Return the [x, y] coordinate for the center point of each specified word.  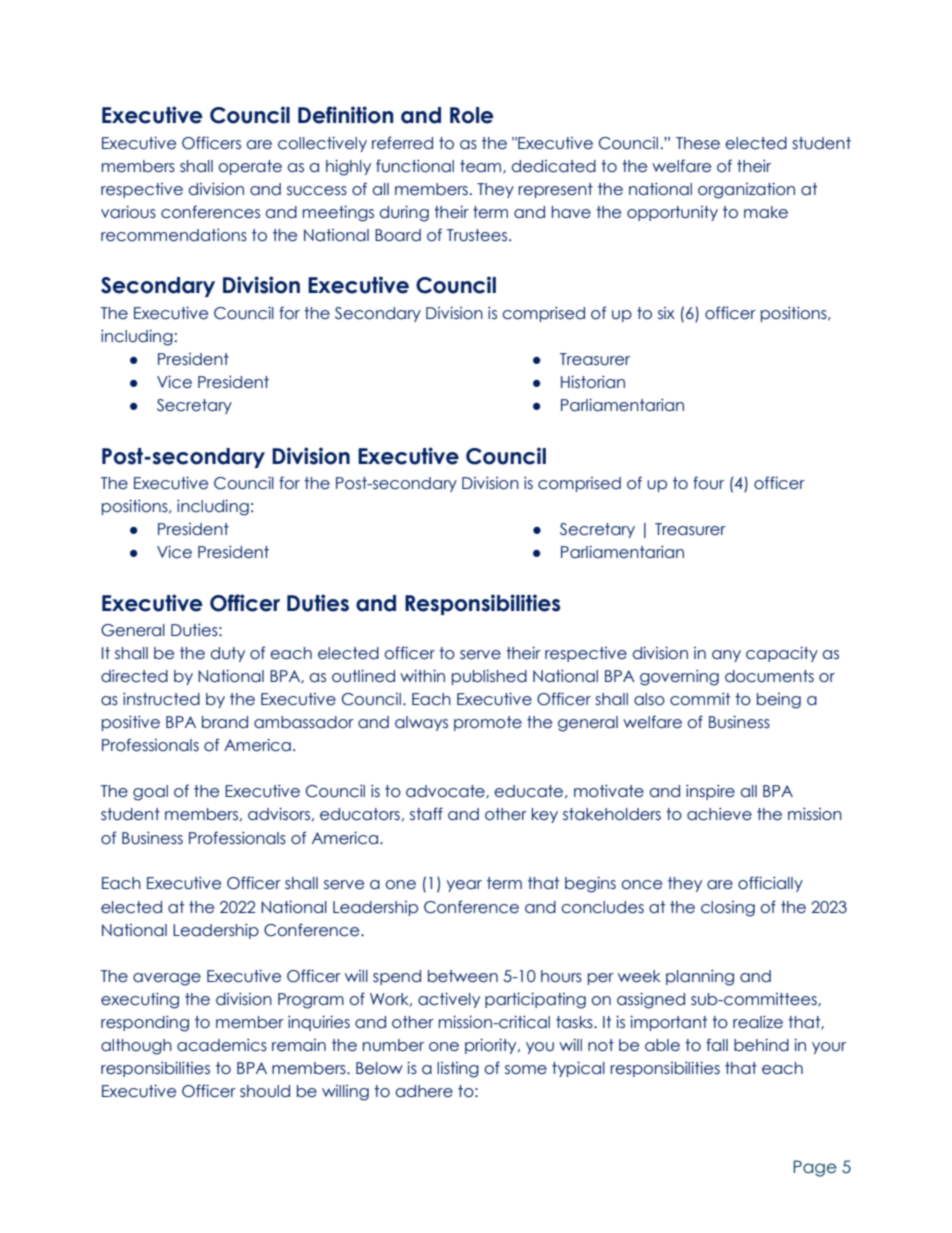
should [265, 1091]
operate [250, 167]
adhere [424, 1091]
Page [815, 1168]
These [698, 143]
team [482, 167]
